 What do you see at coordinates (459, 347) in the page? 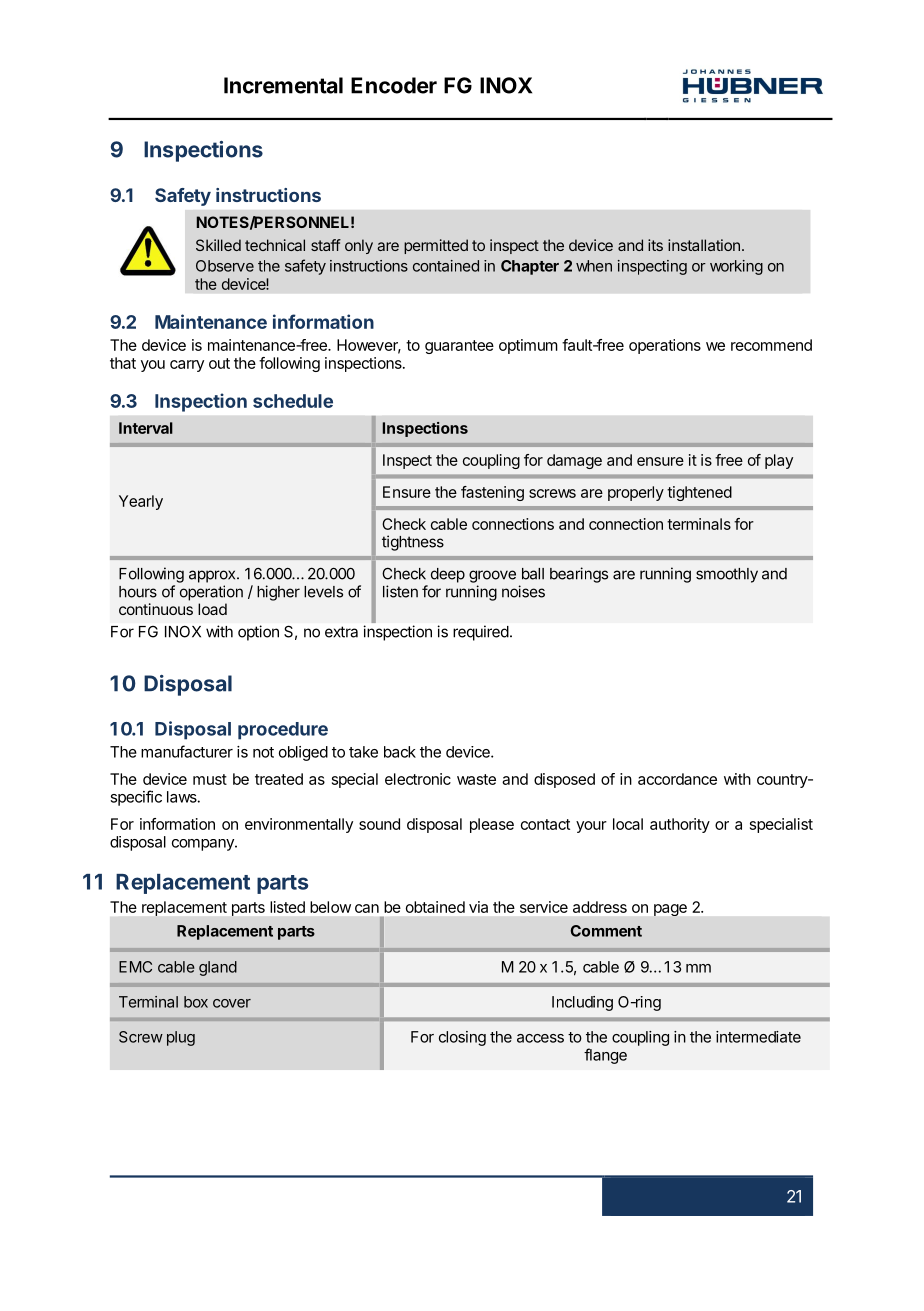
I see `guarantee` at bounding box center [459, 347].
